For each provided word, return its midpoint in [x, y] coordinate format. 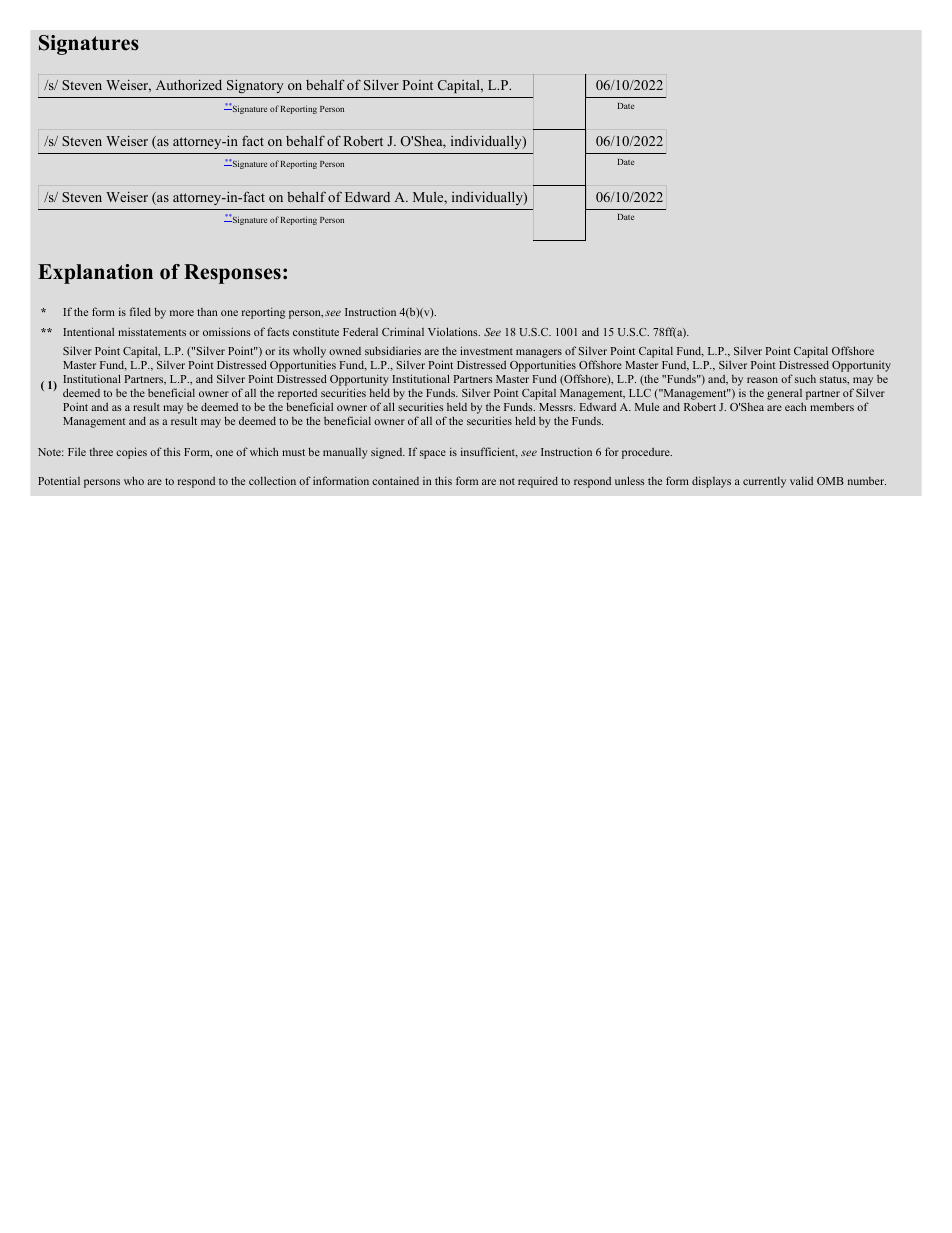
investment [486, 350]
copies [131, 453]
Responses [232, 274]
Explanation [95, 274]
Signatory [255, 86]
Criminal [403, 331]
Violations [454, 331]
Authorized [189, 85]
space [433, 454]
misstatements [152, 332]
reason [762, 380]
